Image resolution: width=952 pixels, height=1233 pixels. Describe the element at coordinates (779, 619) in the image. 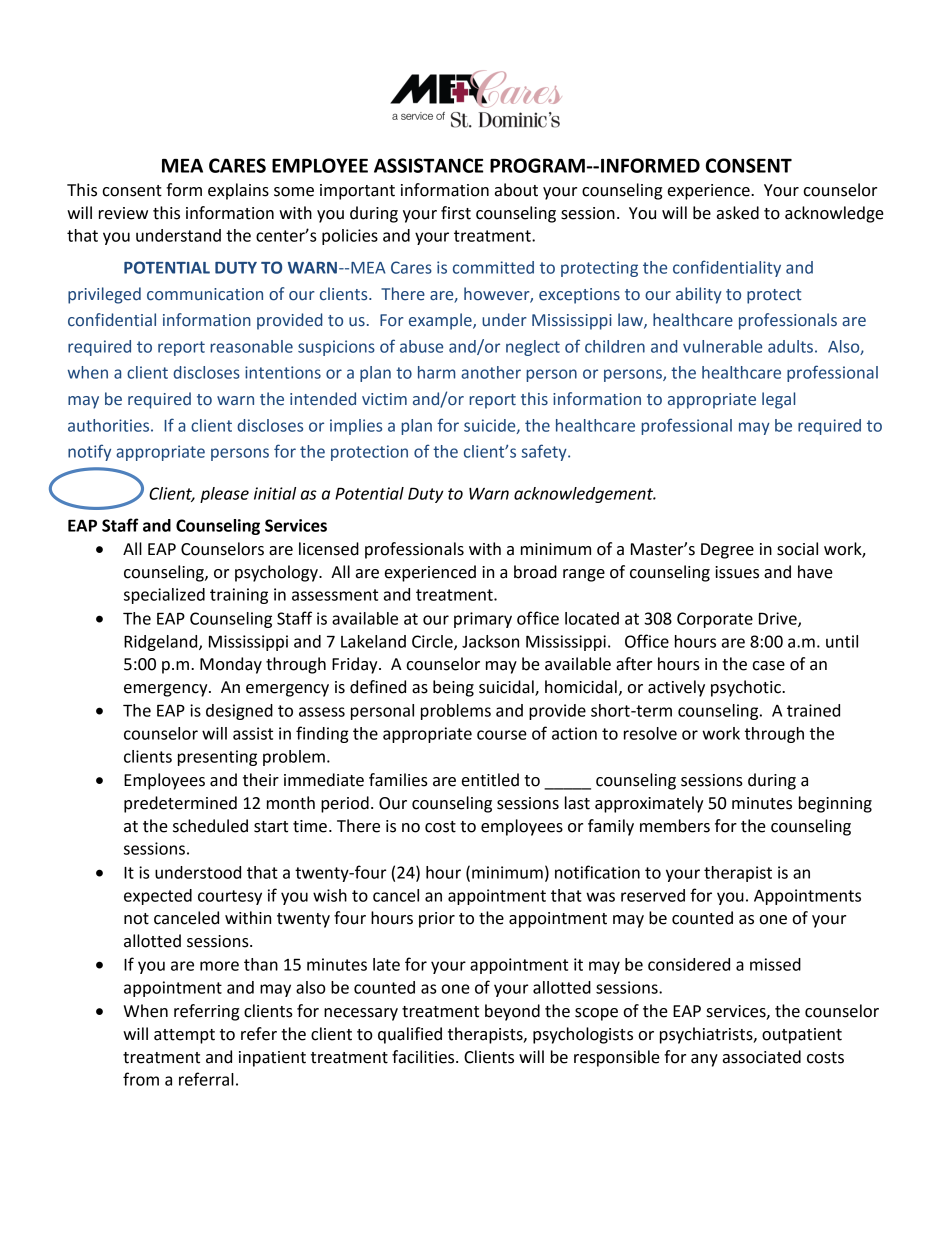

I see `Drive` at that location.
